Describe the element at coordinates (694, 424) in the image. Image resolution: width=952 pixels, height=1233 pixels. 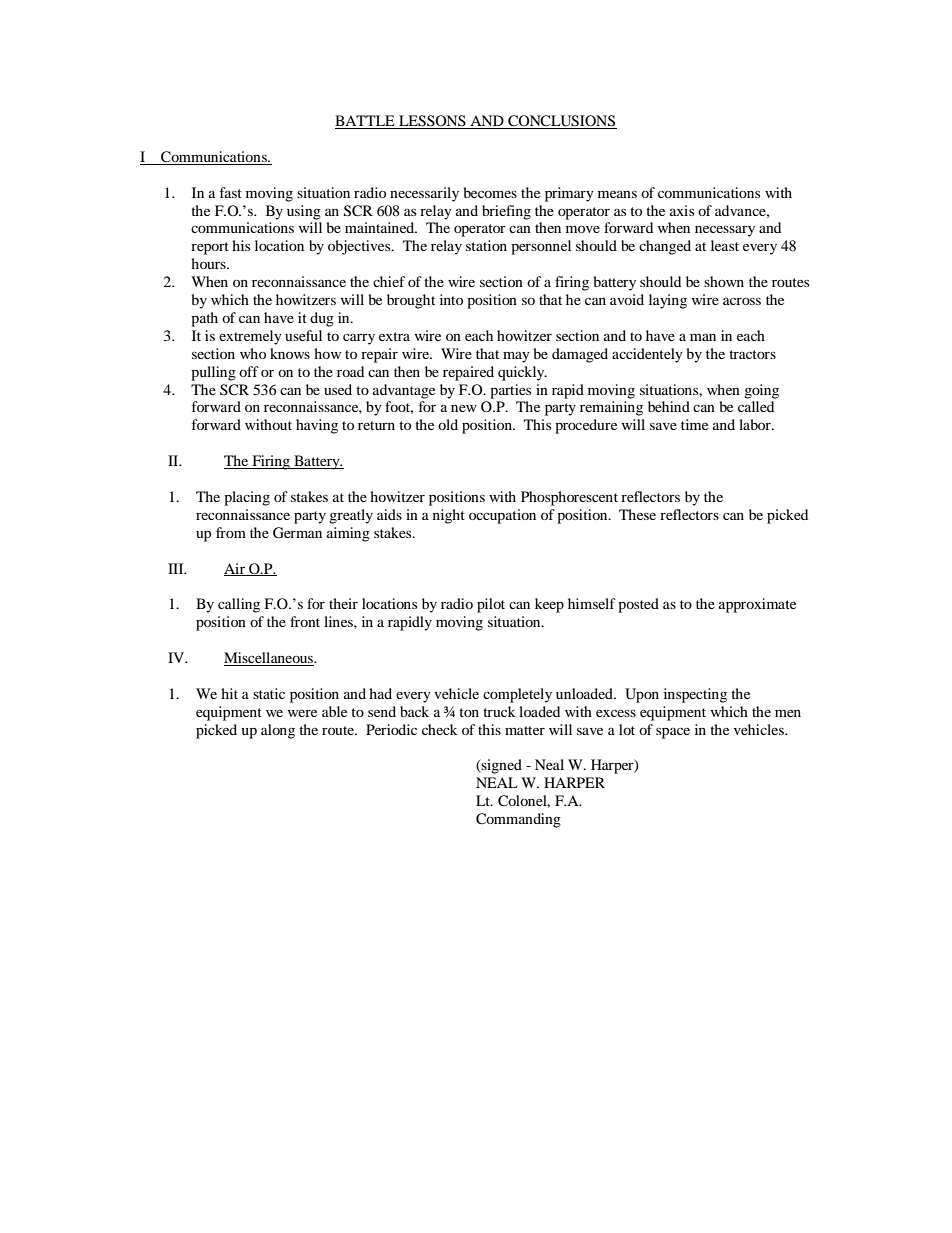
I see `time` at that location.
